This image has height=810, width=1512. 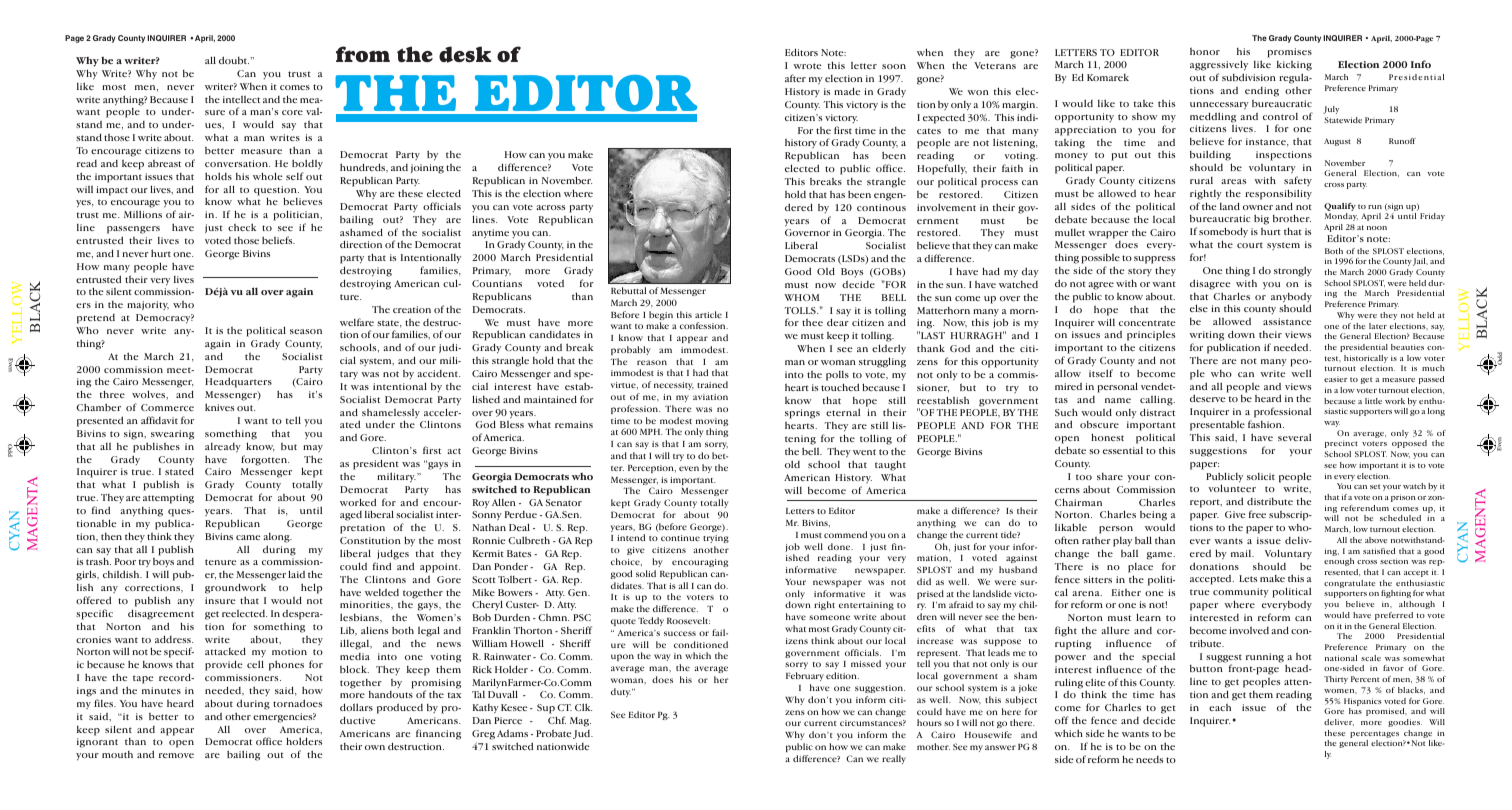 I want to click on court, so click(x=1250, y=245).
